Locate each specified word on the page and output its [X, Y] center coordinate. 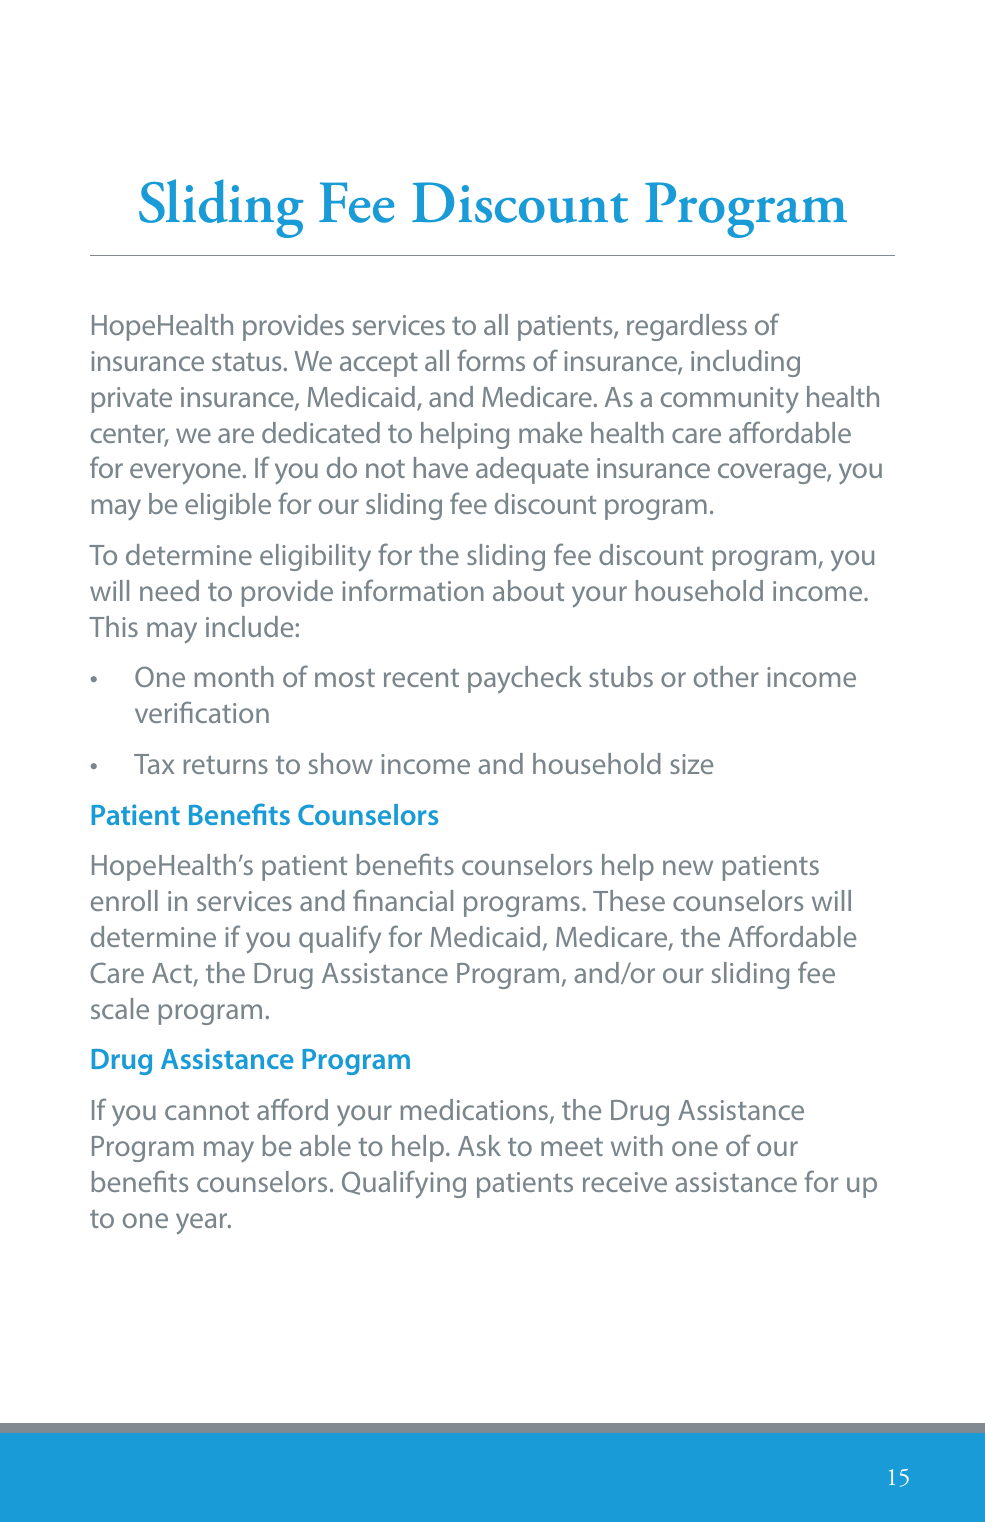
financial [403, 900]
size [691, 764]
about [528, 590]
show [341, 763]
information [413, 590]
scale [120, 1008]
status [246, 361]
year [203, 1224]
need [169, 590]
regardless [687, 327]
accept [379, 364]
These [629, 900]
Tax [154, 764]
